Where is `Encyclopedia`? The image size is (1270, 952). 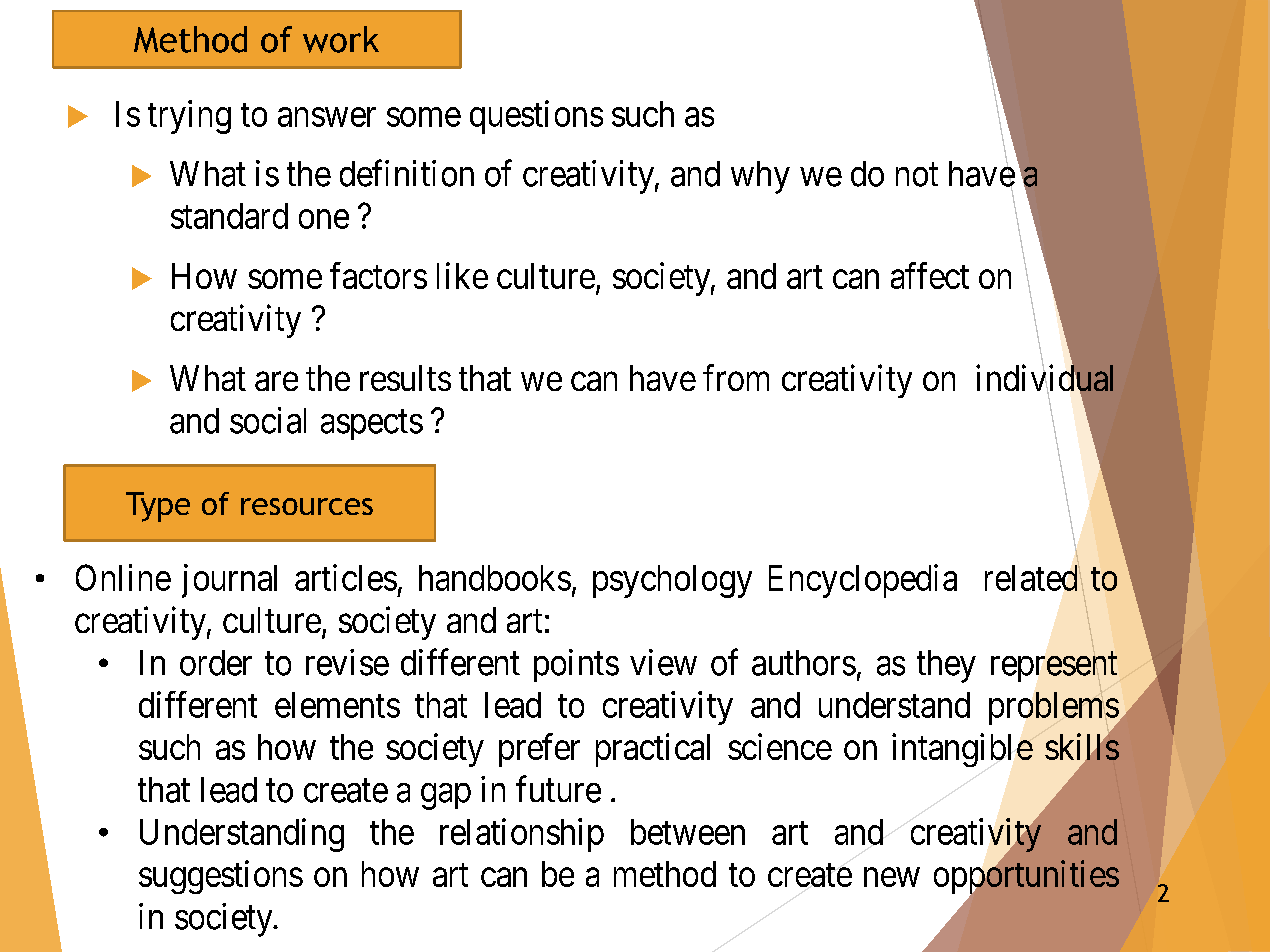 Encyclopedia is located at coordinates (863, 581).
